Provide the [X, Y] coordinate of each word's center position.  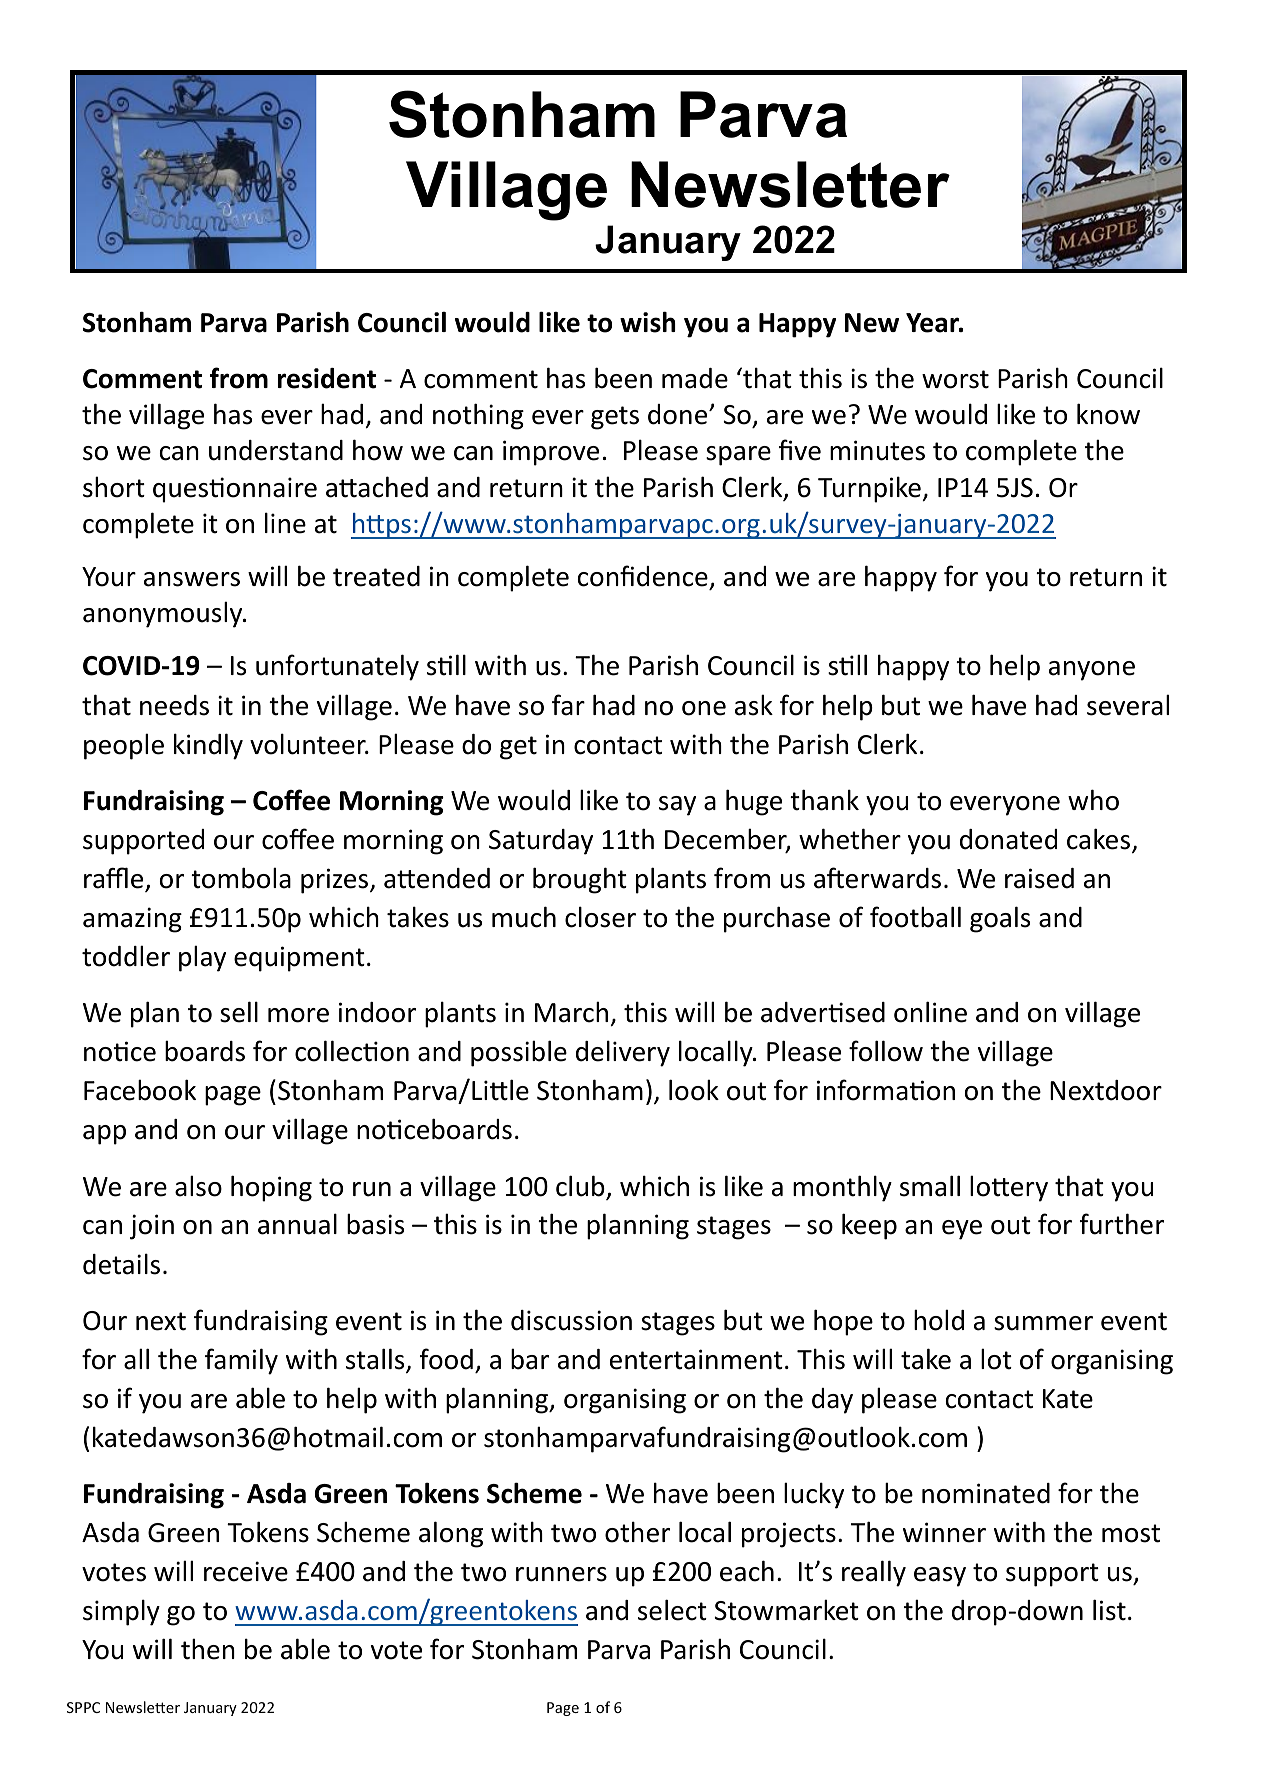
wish [648, 322]
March [571, 1012]
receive [246, 1571]
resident [327, 378]
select [672, 1610]
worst [955, 379]
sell [239, 1012]
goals [1000, 919]
